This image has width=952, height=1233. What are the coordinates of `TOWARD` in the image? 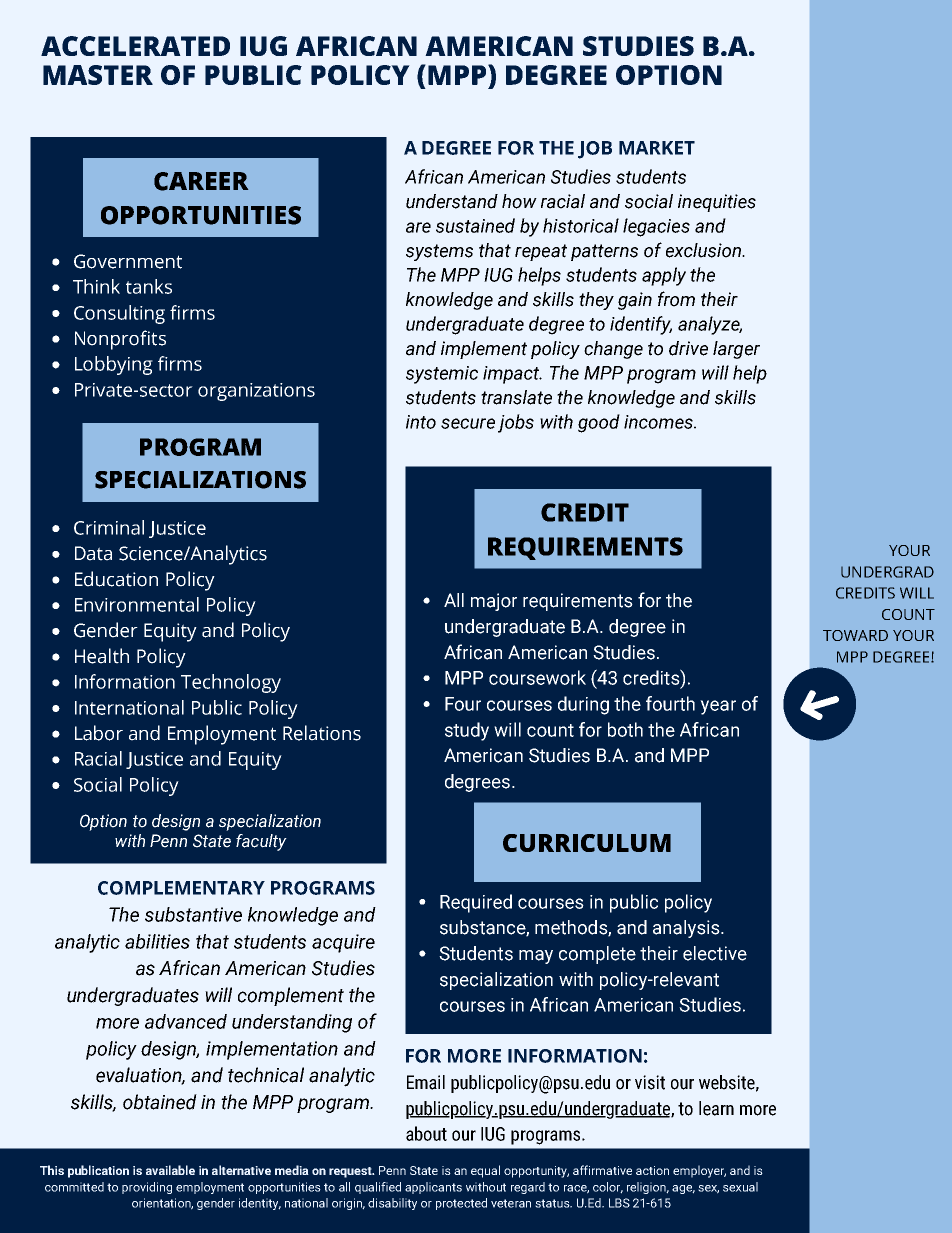 It's located at (855, 635).
